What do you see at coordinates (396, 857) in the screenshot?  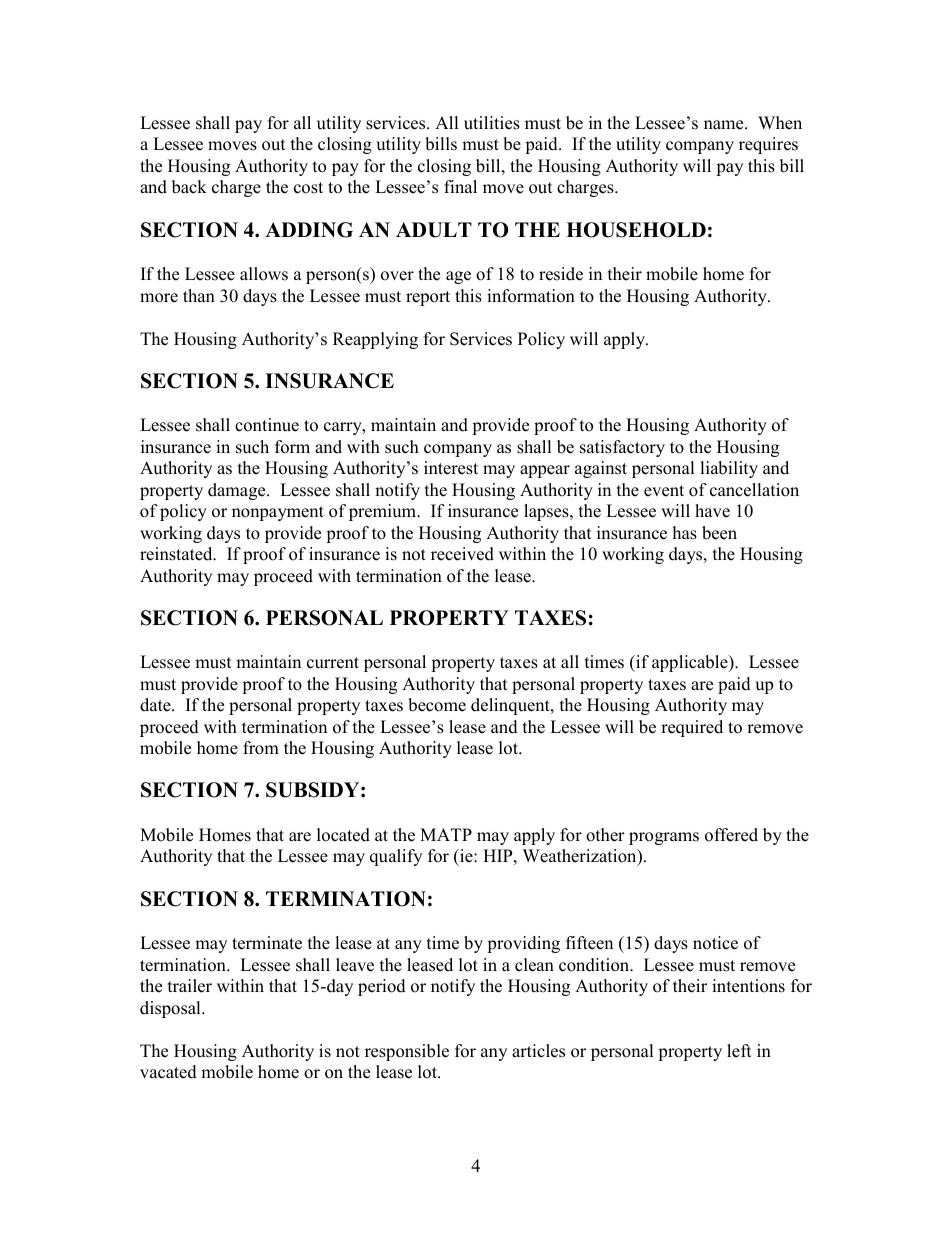 I see `qualify` at bounding box center [396, 857].
